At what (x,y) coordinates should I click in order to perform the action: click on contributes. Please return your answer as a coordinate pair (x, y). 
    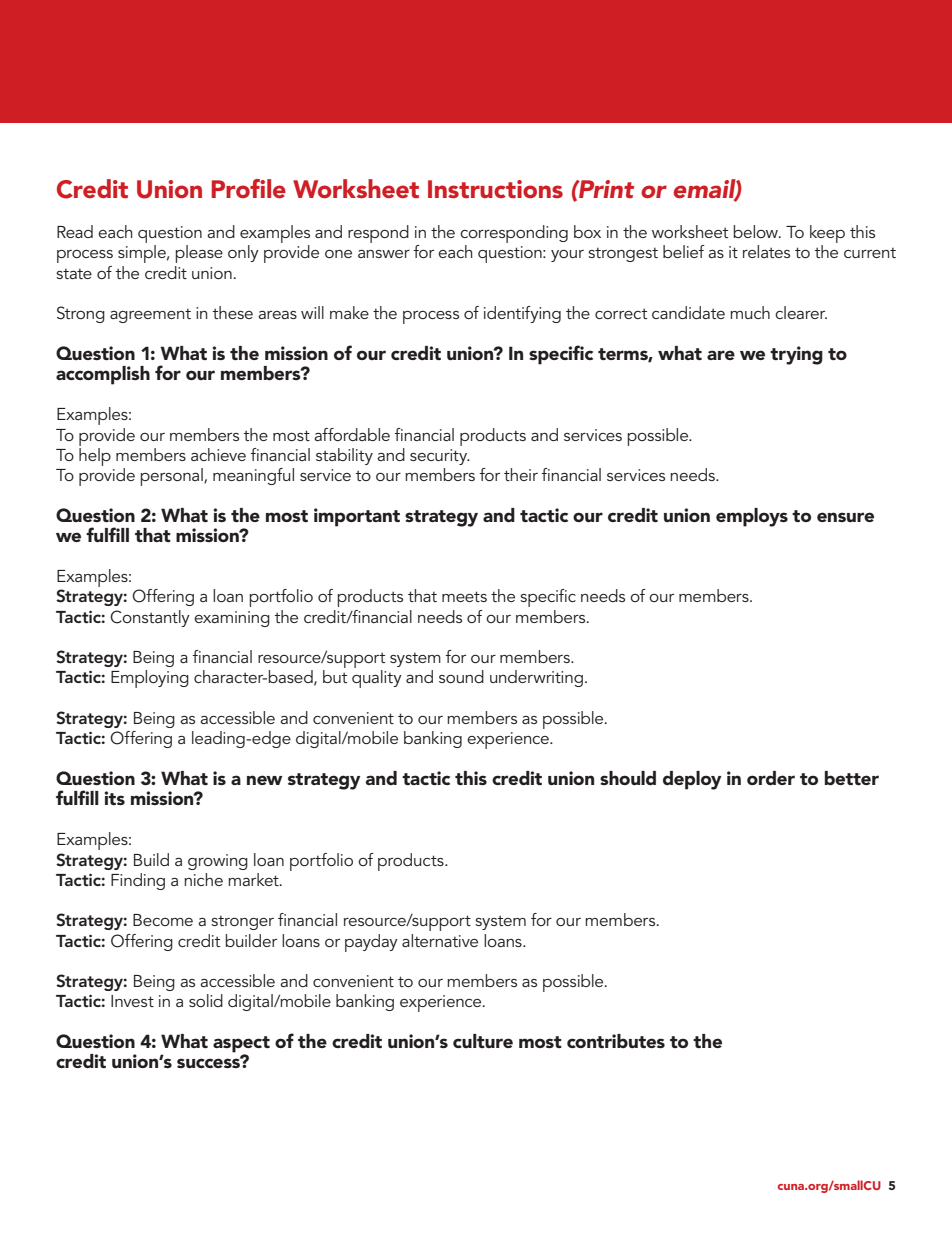
    Looking at the image, I should click on (616, 1041).
